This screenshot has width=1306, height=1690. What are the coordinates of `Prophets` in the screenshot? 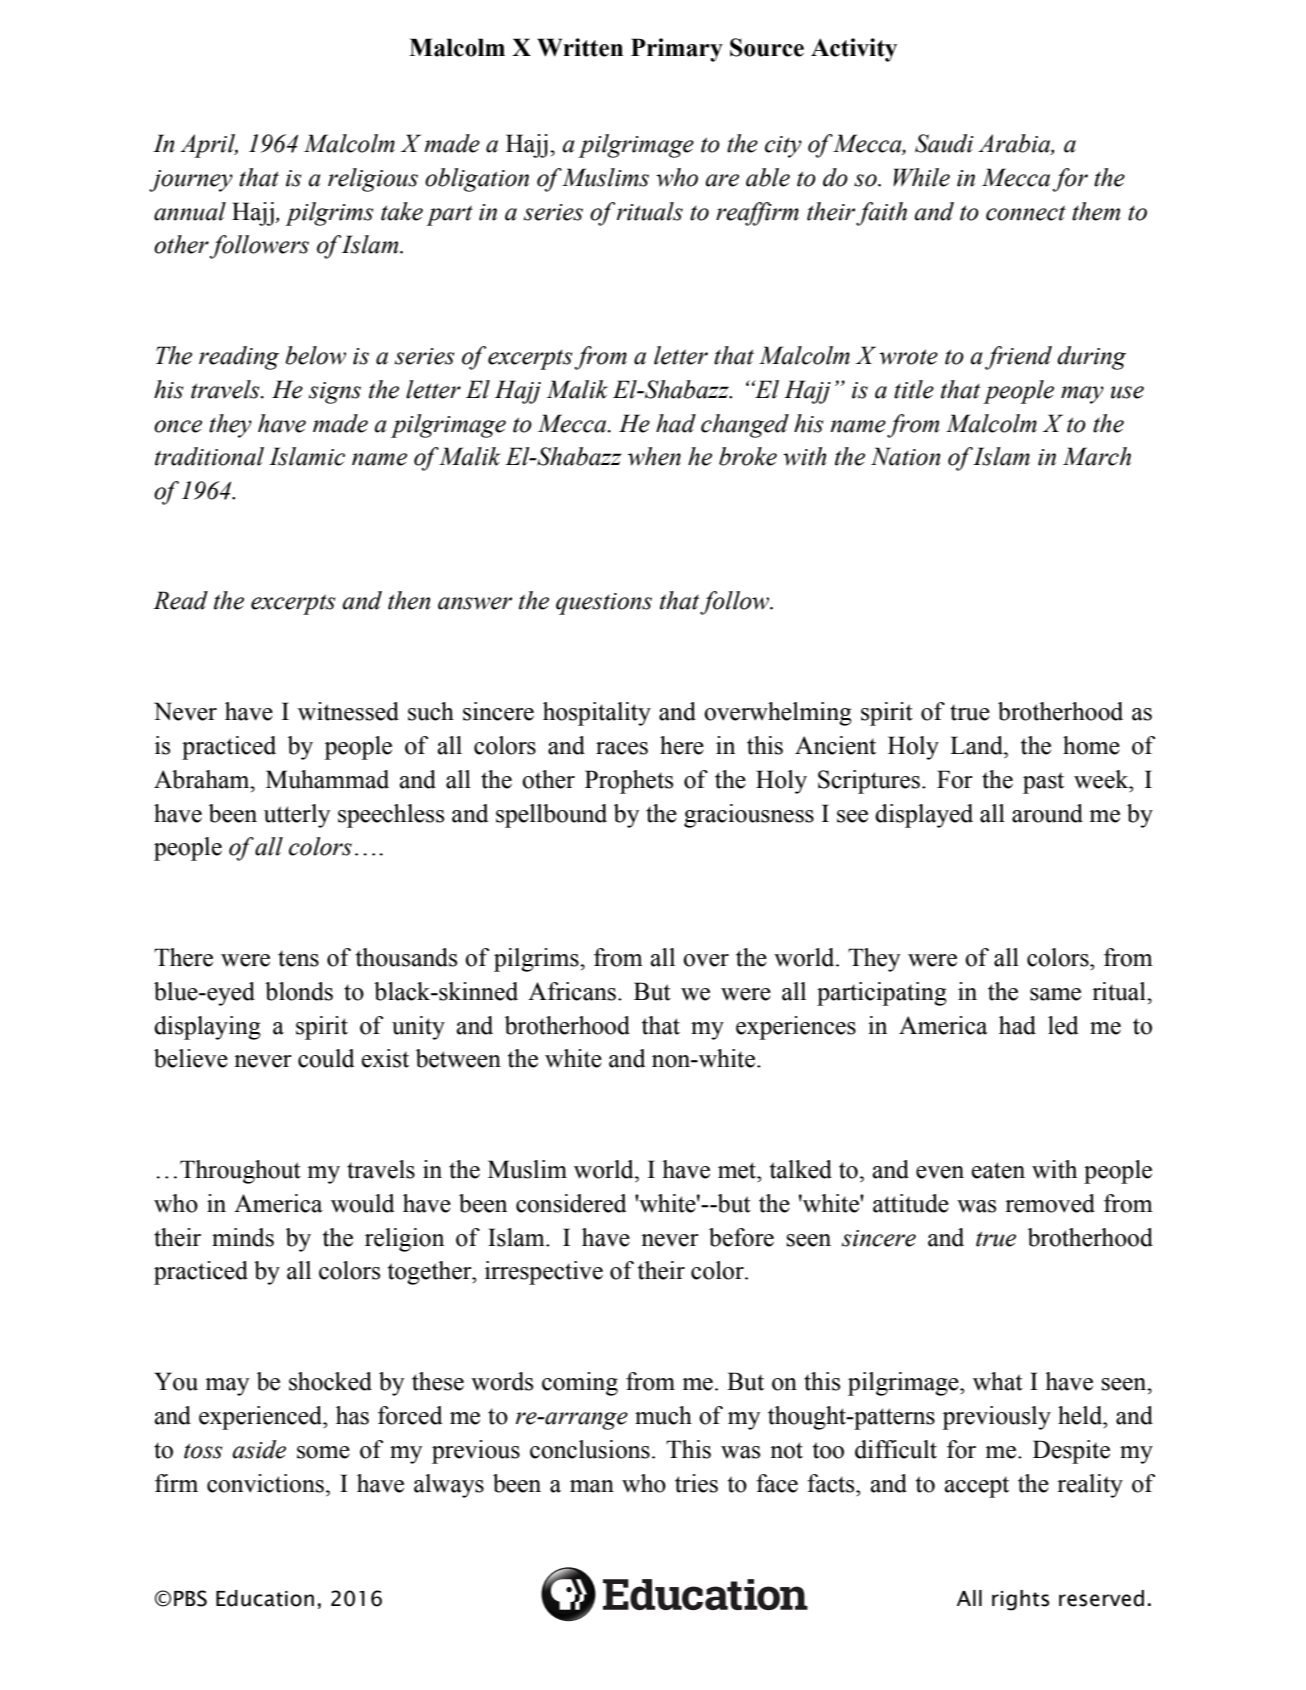 It's located at (629, 782).
